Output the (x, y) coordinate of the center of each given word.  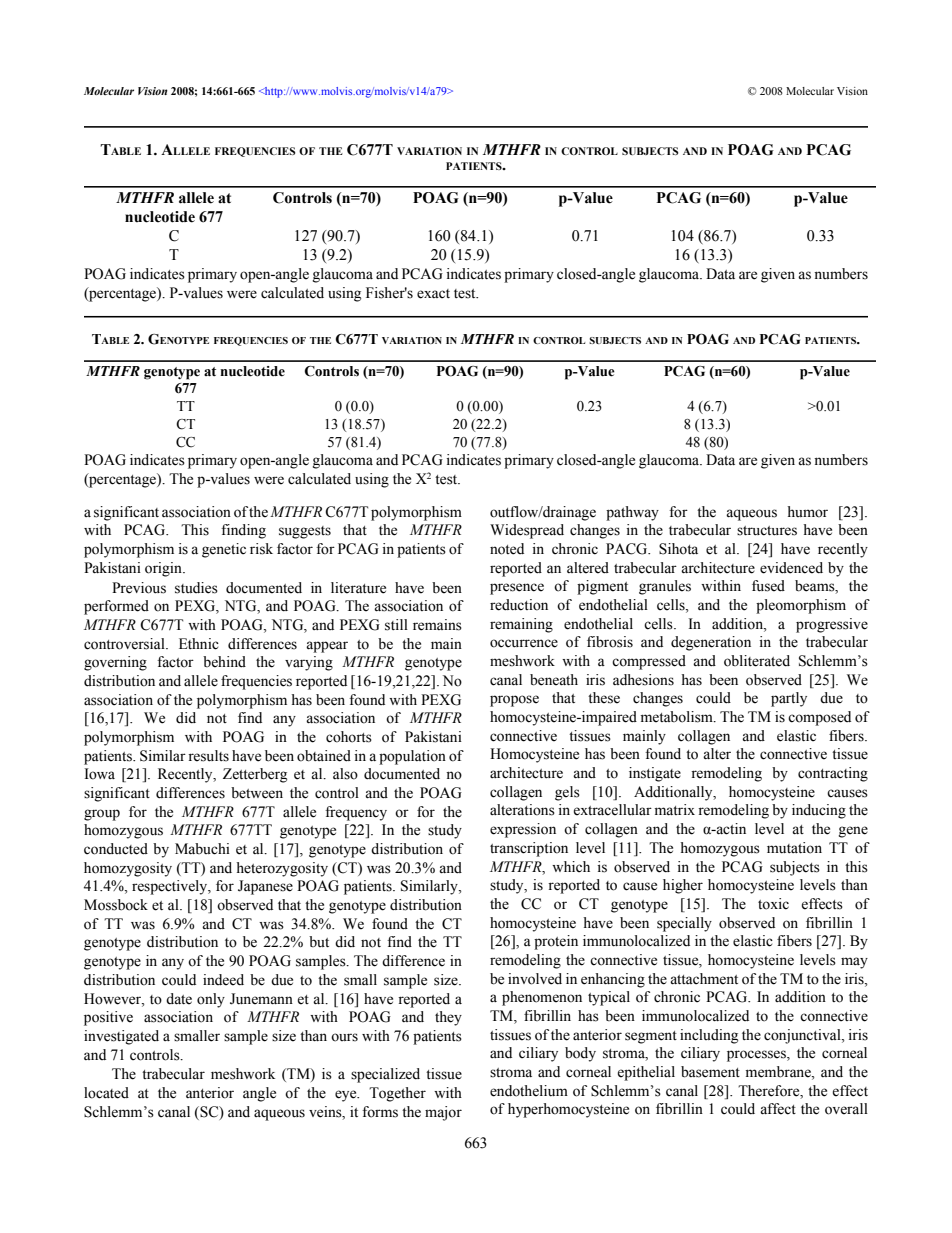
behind (224, 662)
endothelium (529, 1091)
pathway (632, 513)
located (106, 1093)
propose (514, 701)
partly (789, 699)
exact (433, 294)
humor (807, 512)
